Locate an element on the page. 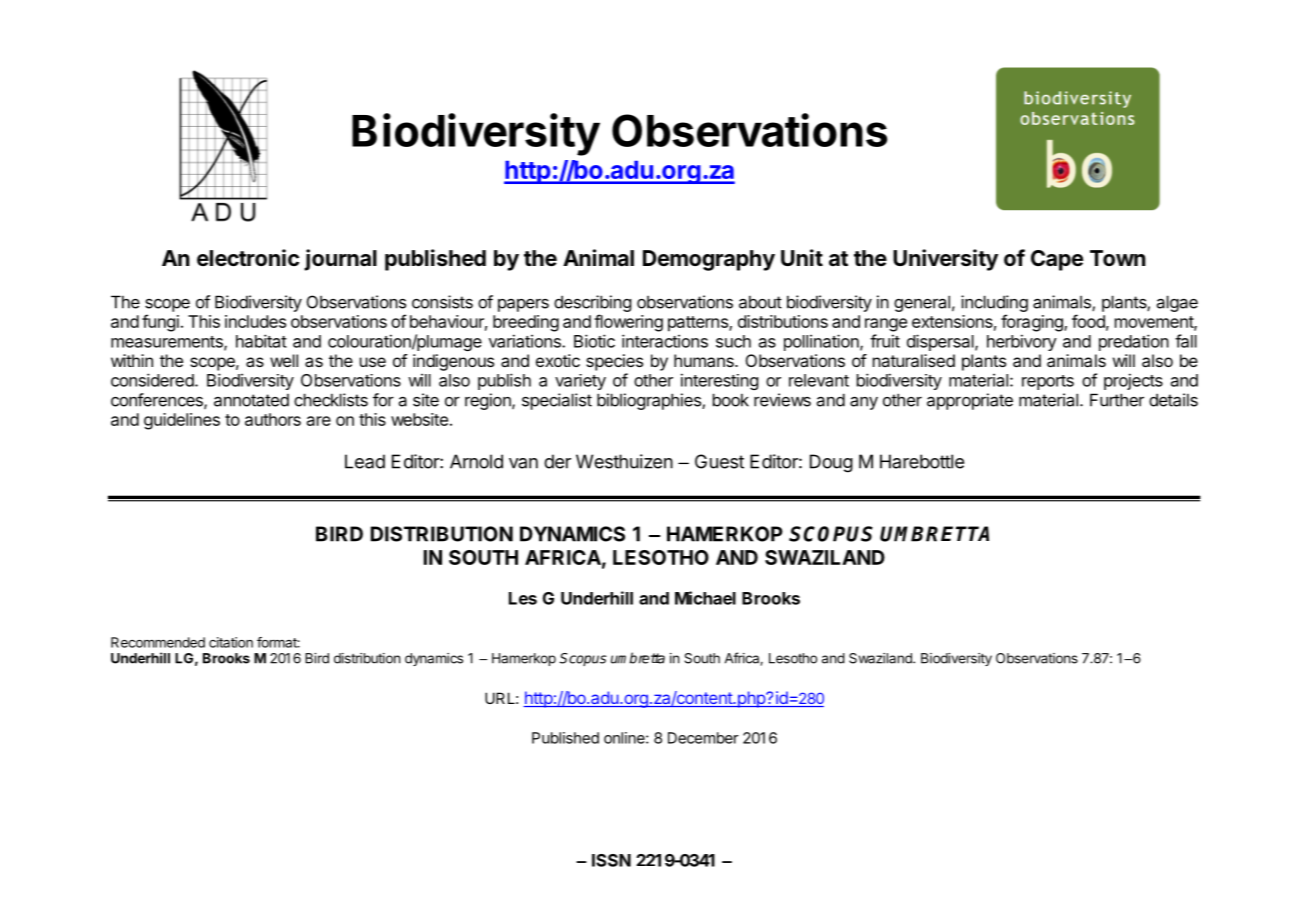  ISSN is located at coordinates (611, 860).
